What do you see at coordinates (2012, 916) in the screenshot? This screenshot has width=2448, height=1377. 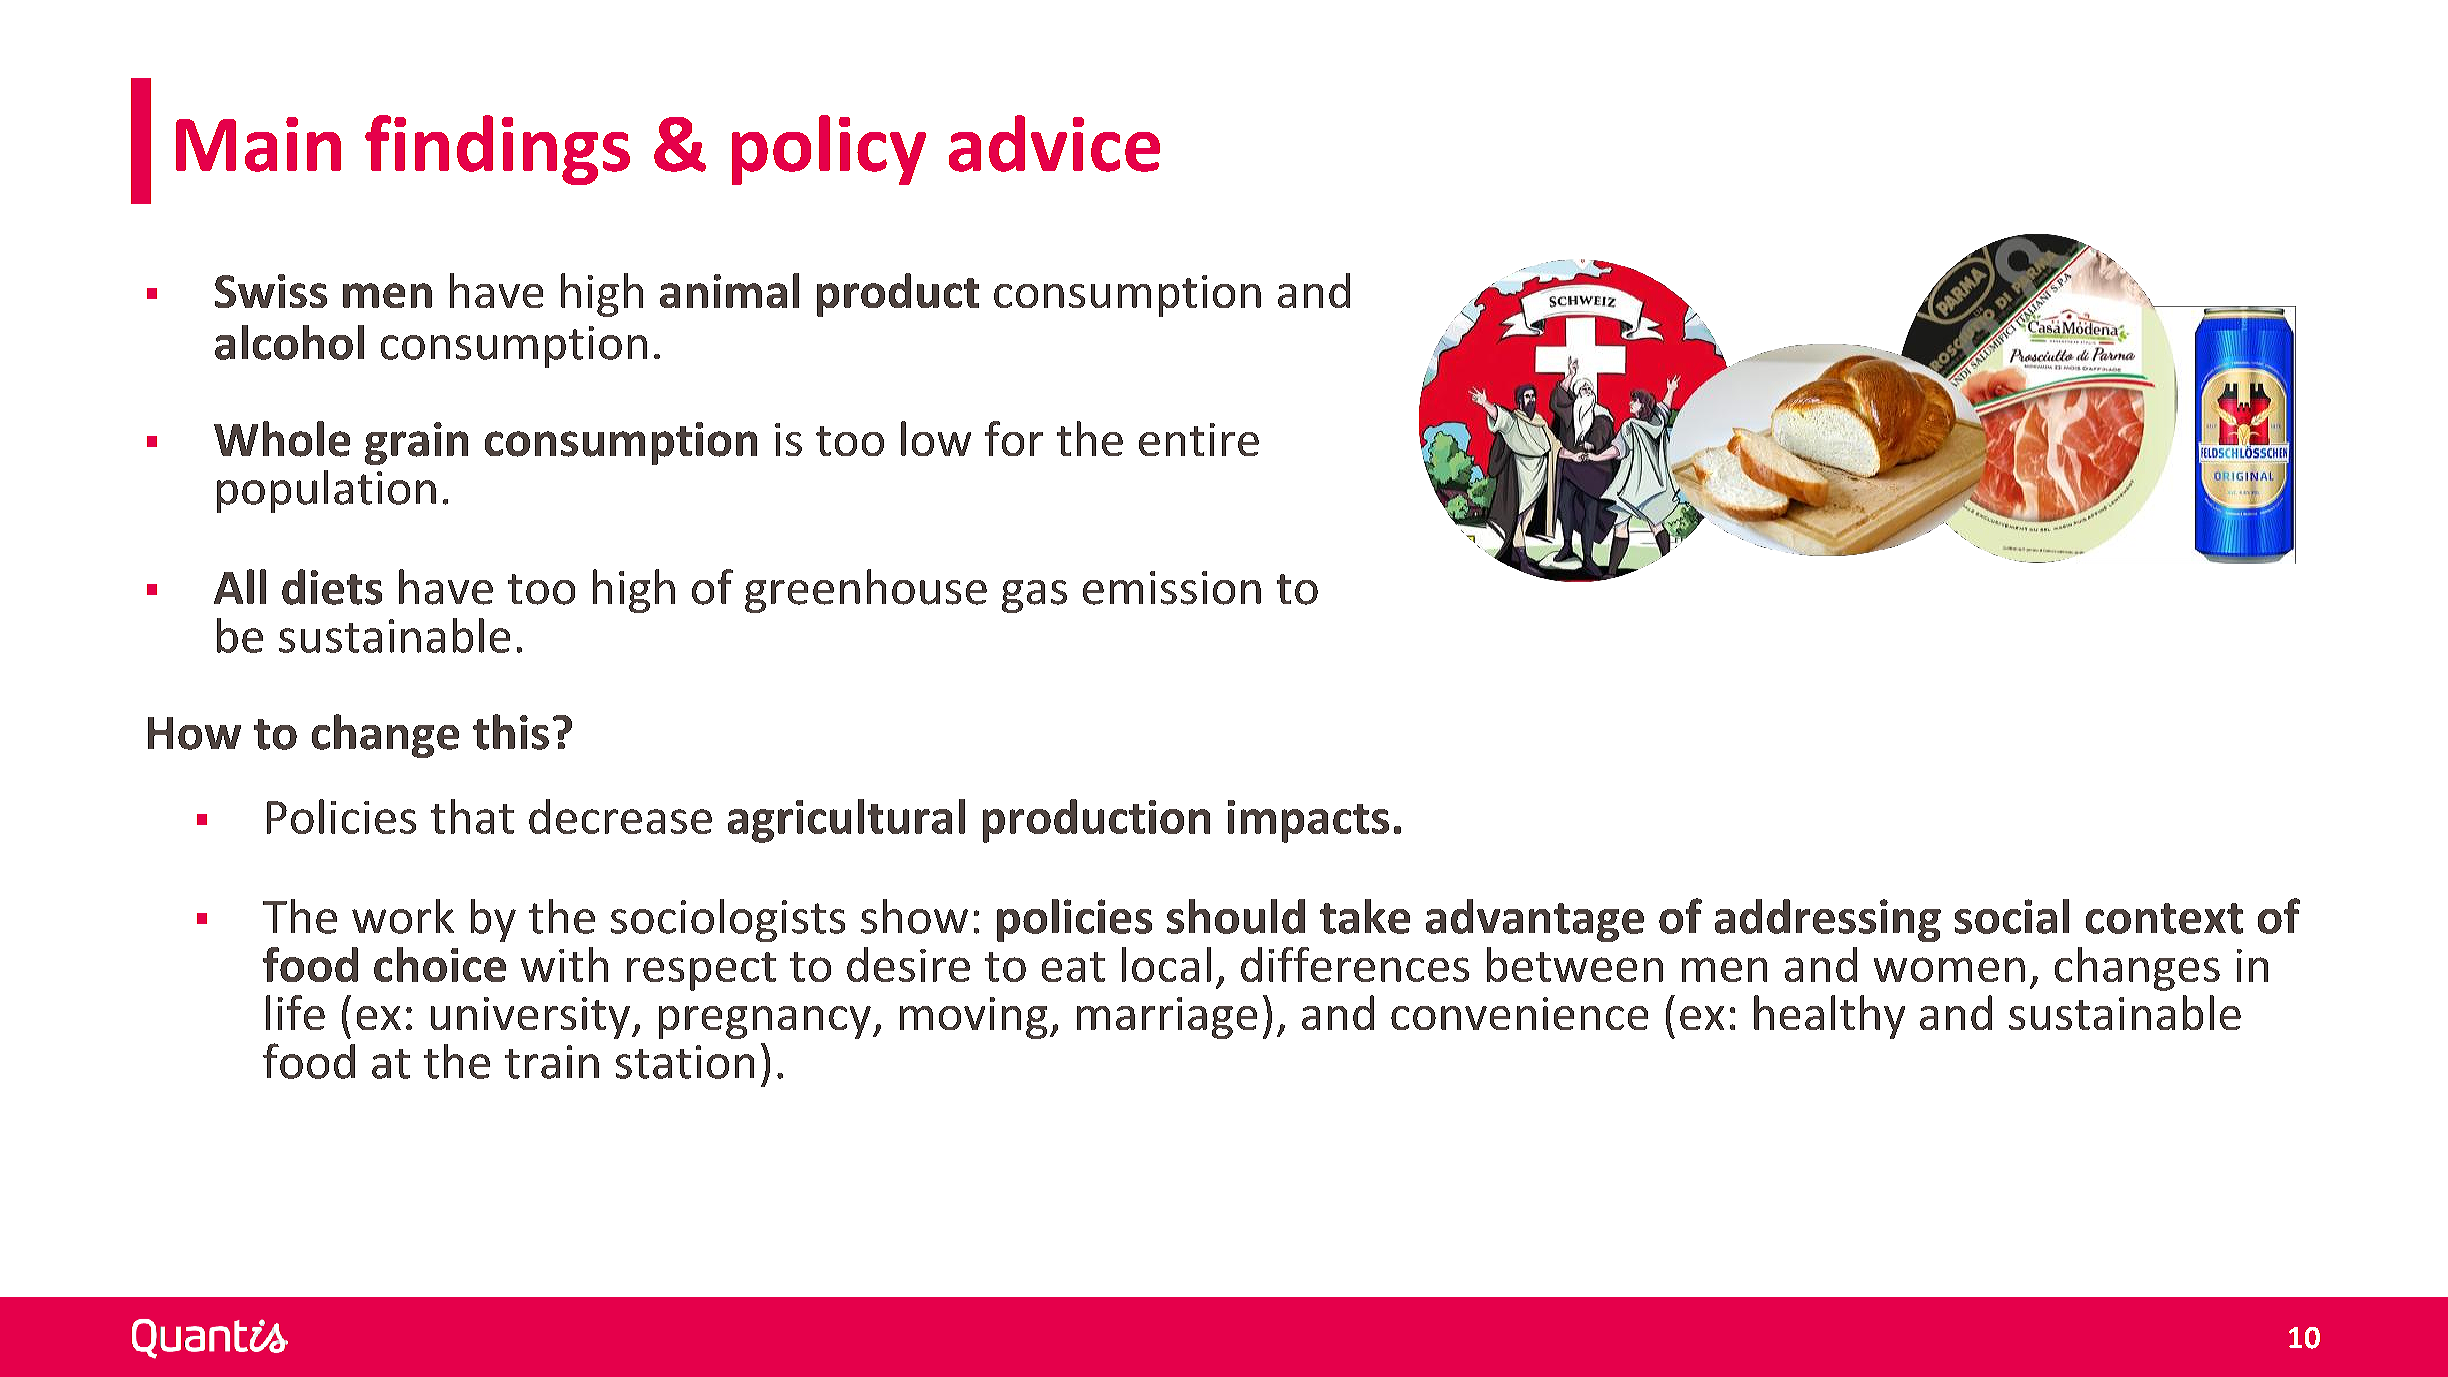 I see `social` at bounding box center [2012, 916].
